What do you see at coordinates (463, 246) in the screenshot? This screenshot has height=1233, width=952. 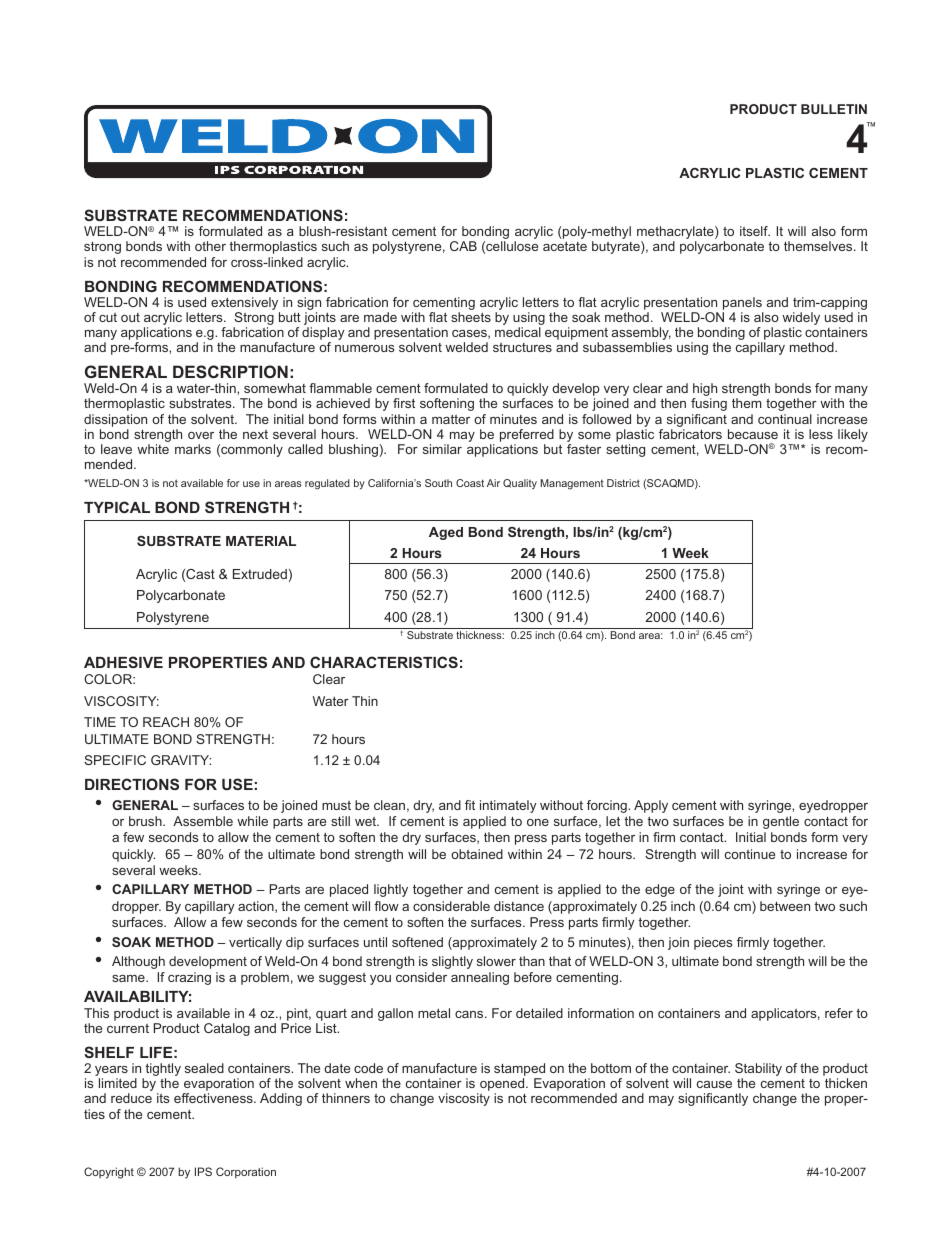 I see `CAB` at bounding box center [463, 246].
